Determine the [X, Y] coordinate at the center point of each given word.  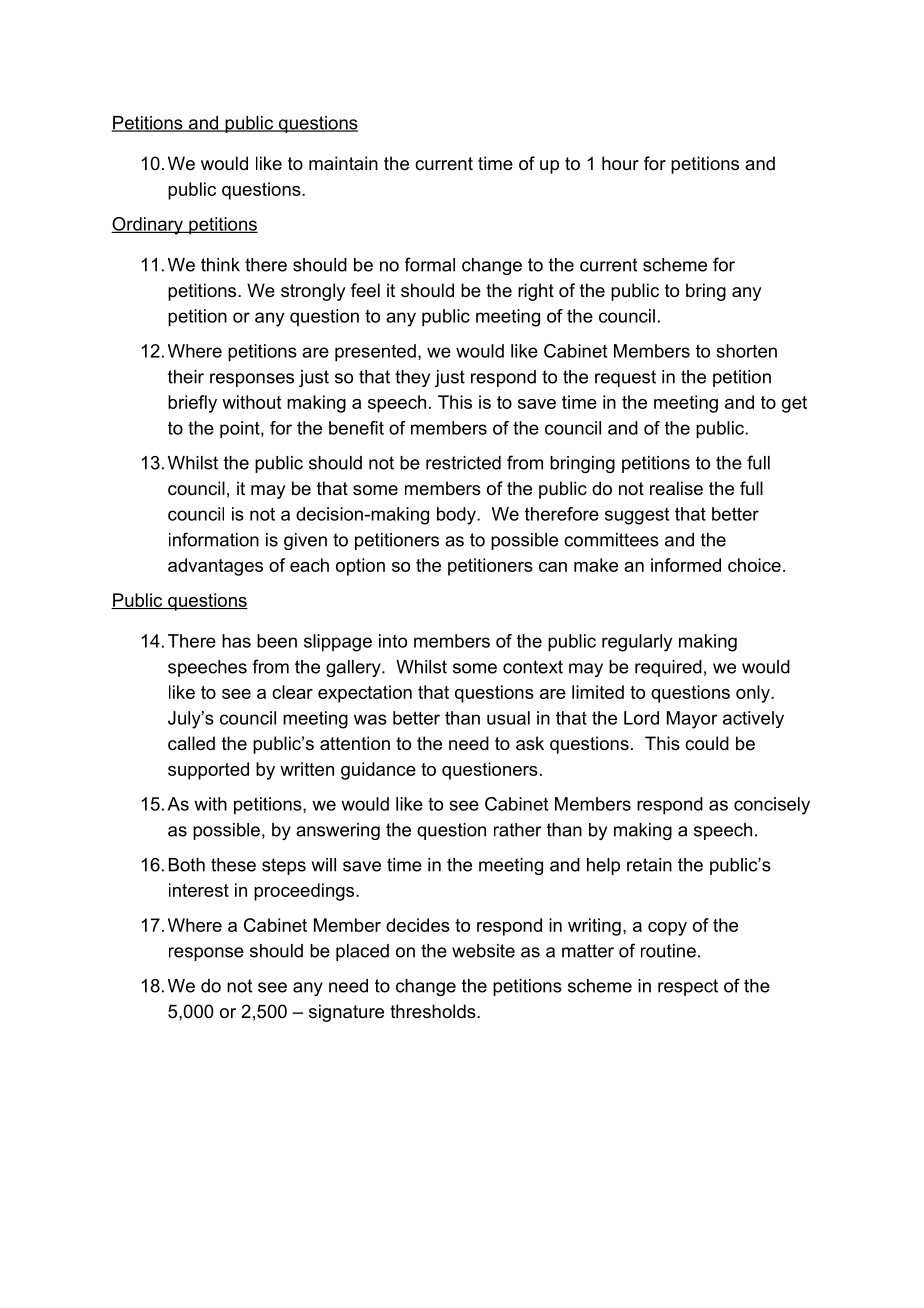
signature [346, 1013]
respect [688, 987]
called [191, 743]
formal [430, 264]
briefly [192, 404]
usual [508, 718]
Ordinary [148, 226]
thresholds [434, 1011]
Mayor [692, 720]
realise [676, 488]
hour [620, 163]
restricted [463, 463]
